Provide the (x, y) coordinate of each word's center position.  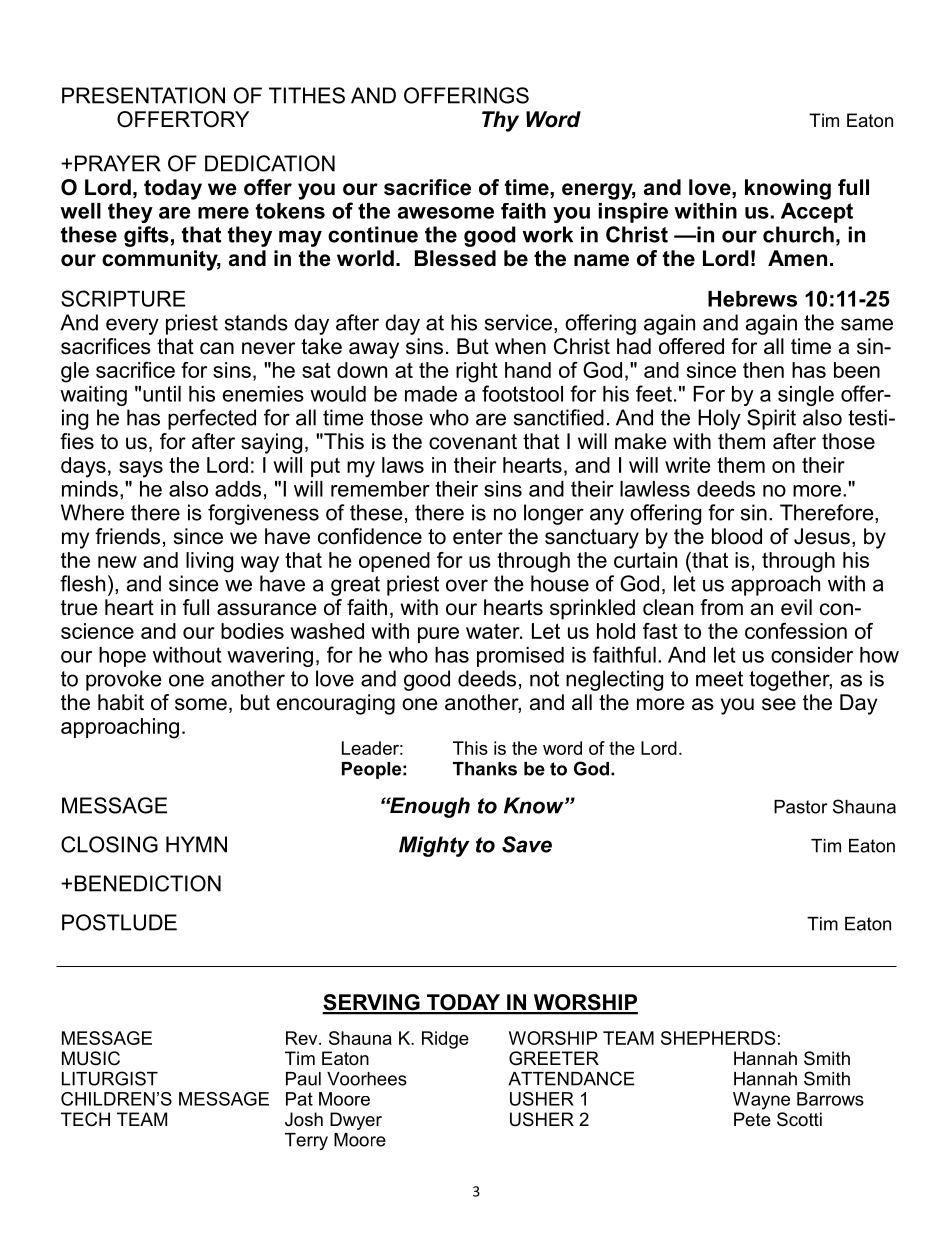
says (141, 469)
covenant (473, 442)
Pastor (801, 807)
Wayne (761, 1101)
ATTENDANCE (571, 1078)
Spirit (771, 419)
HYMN (196, 844)
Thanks (485, 769)
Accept (817, 213)
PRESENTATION (143, 95)
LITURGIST (110, 1078)
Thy (500, 121)
